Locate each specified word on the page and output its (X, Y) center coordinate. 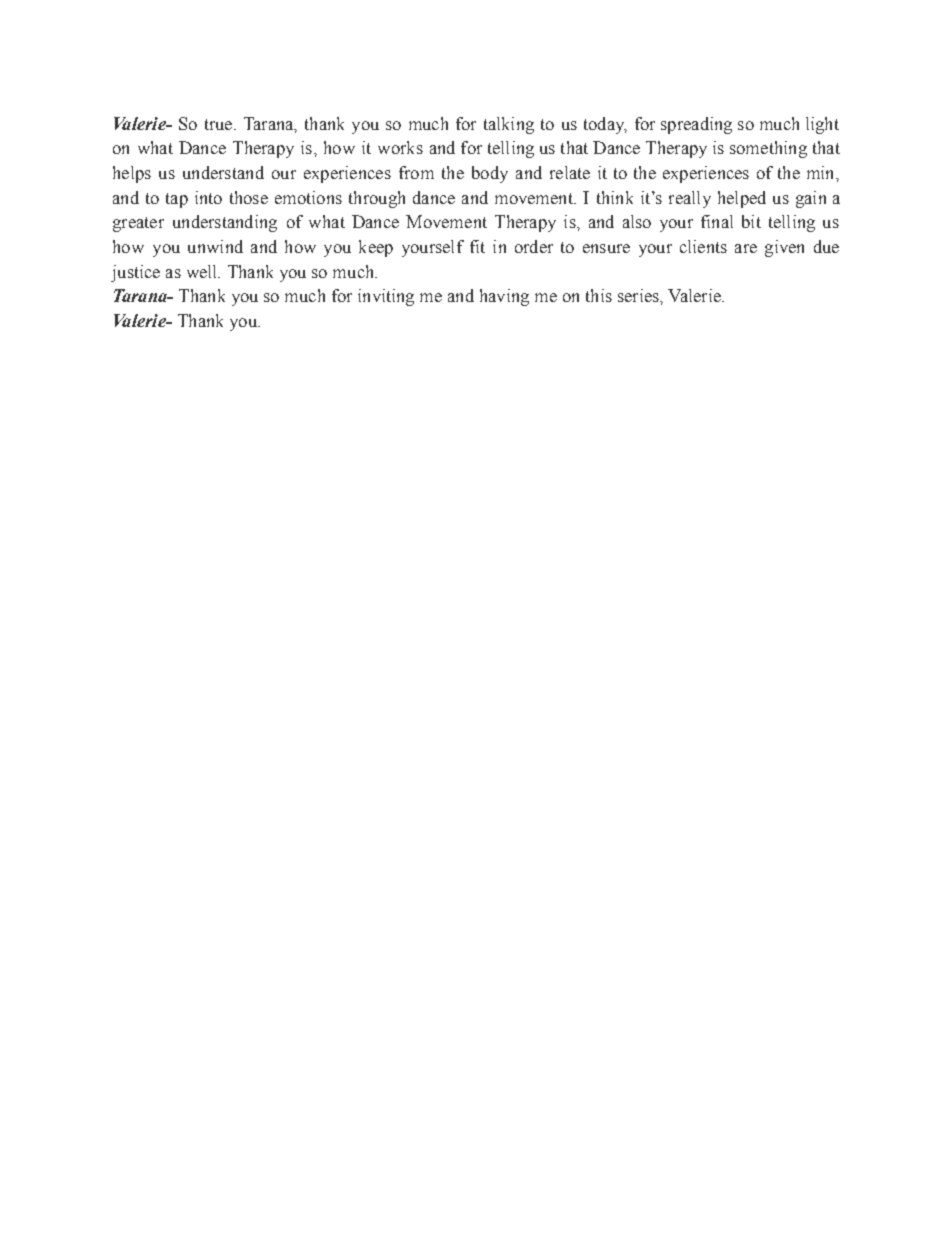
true (218, 124)
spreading (696, 125)
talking (509, 125)
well (203, 271)
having (504, 297)
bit (751, 221)
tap (177, 200)
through (377, 199)
